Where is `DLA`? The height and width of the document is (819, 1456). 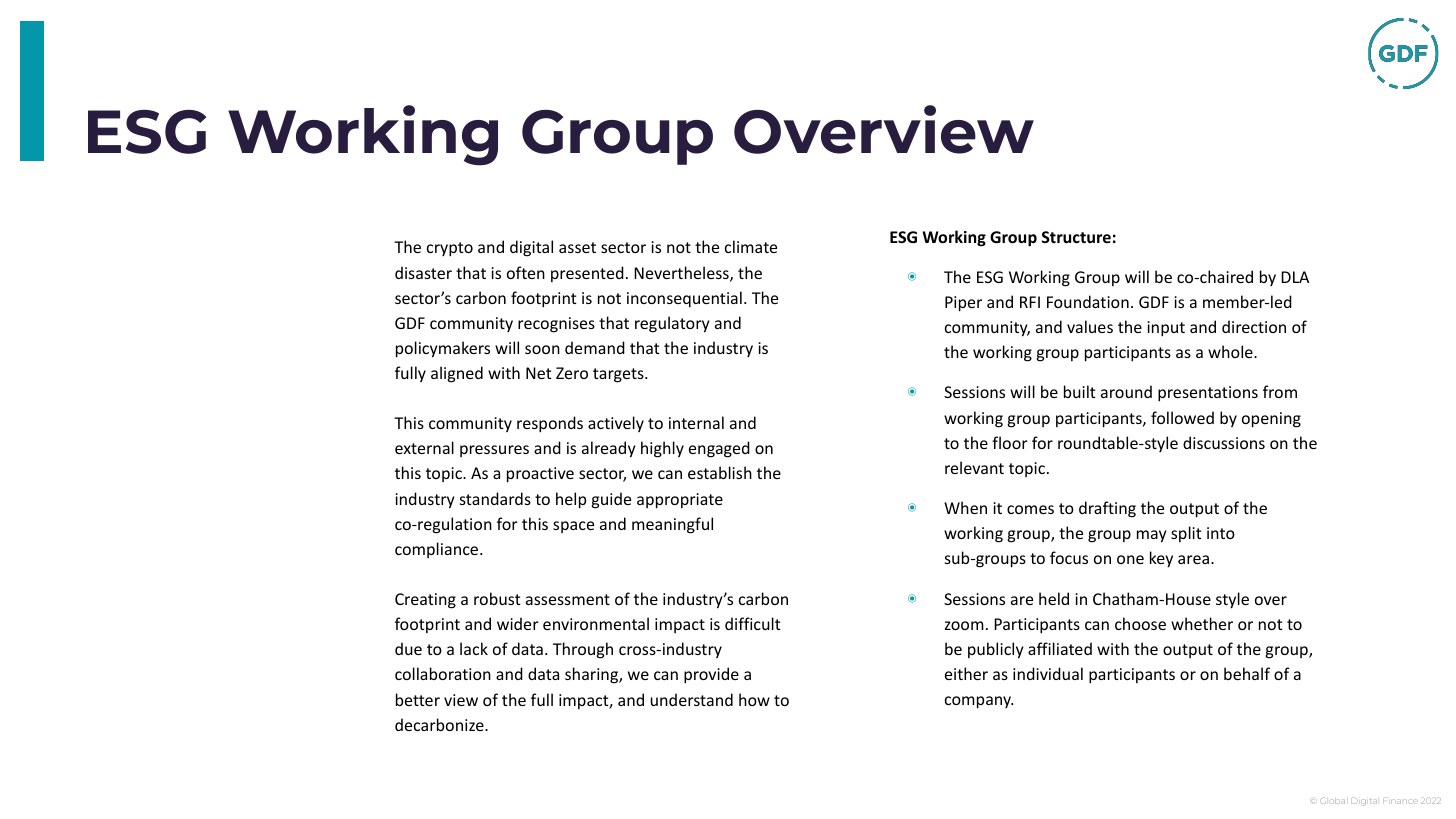
DLA is located at coordinates (1295, 277).
